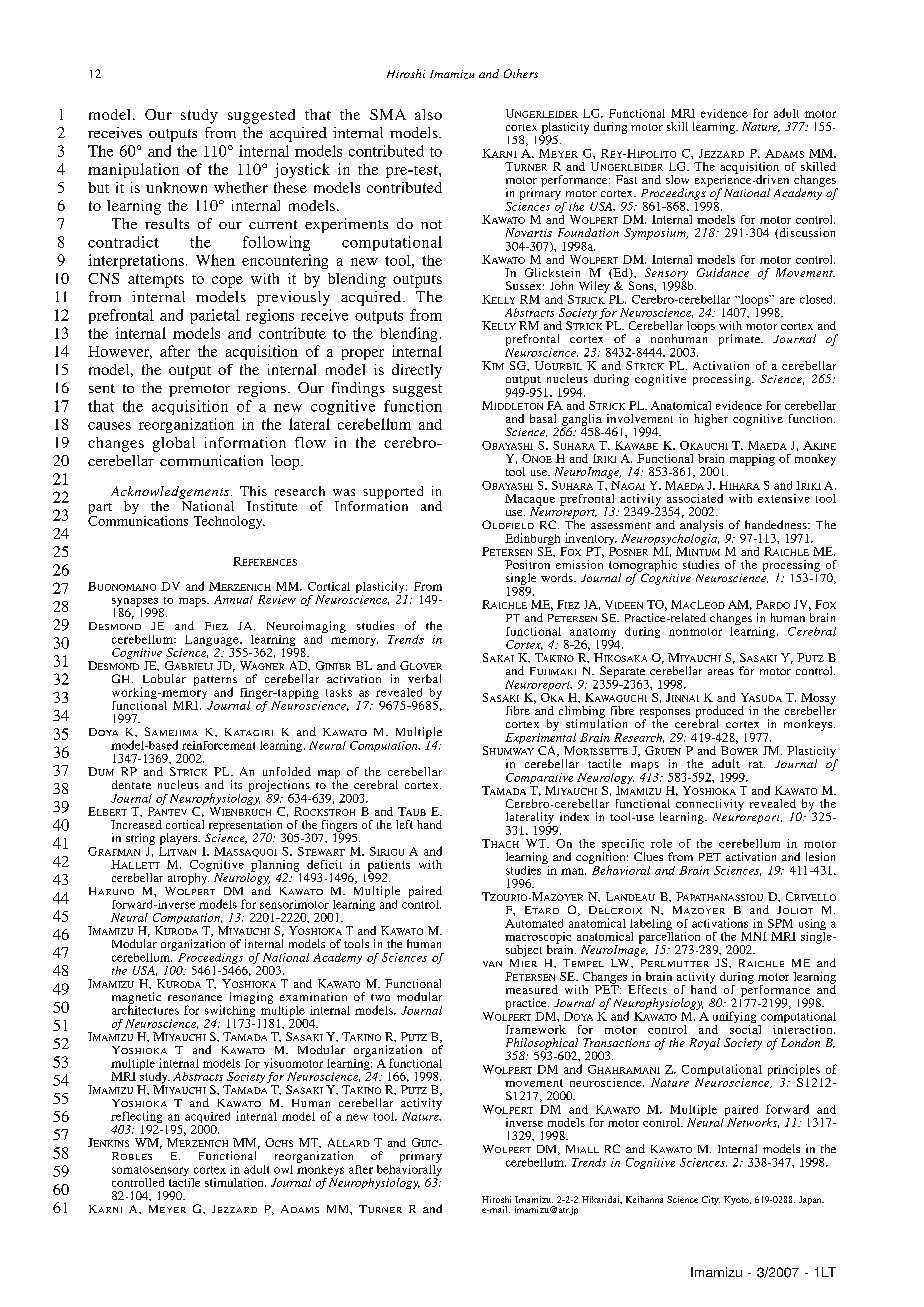 Image resolution: width=924 pixels, height=1307 pixels. I want to click on manipulation, so click(133, 170).
